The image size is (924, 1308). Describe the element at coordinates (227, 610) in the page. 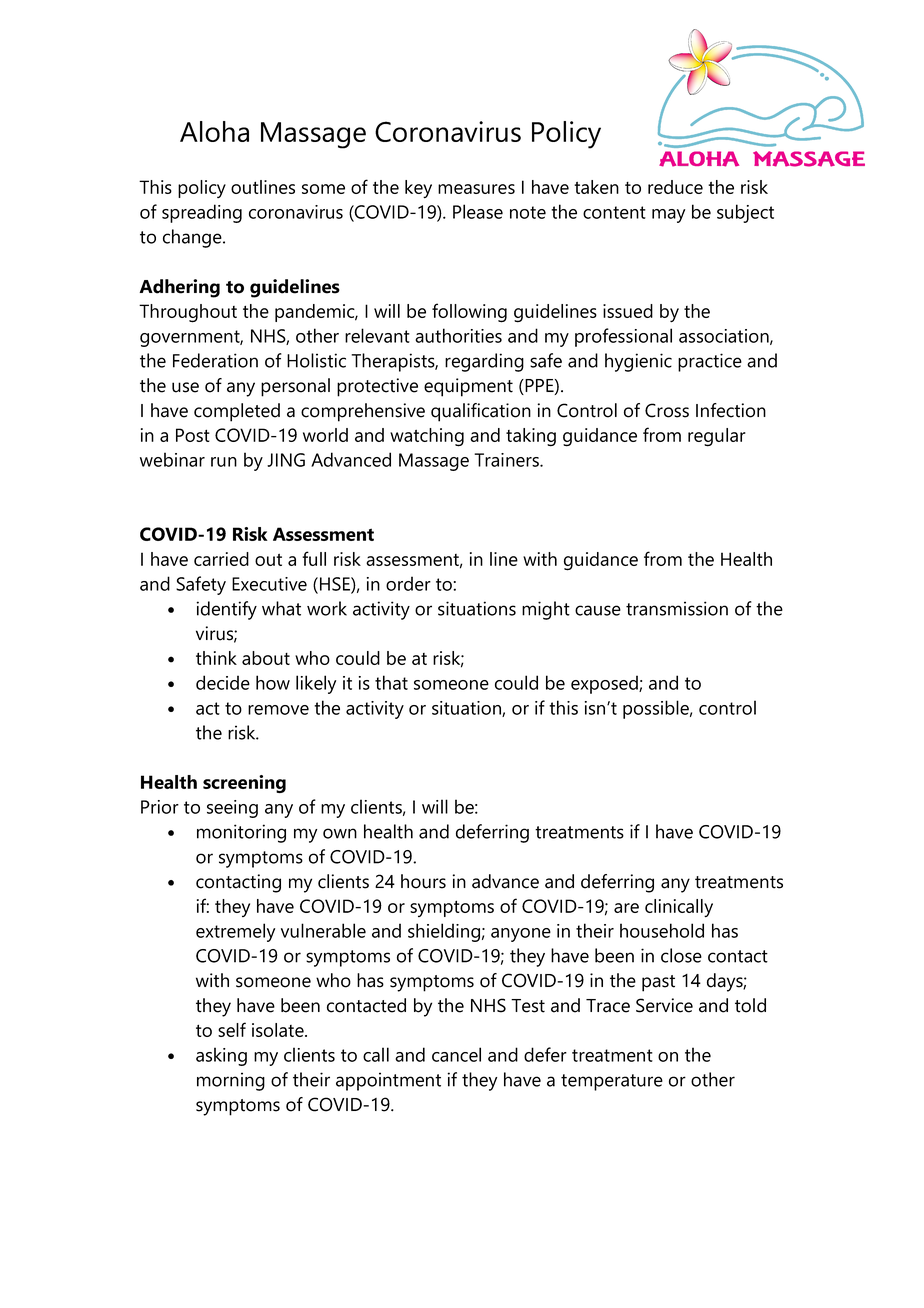

I see `identify` at that location.
